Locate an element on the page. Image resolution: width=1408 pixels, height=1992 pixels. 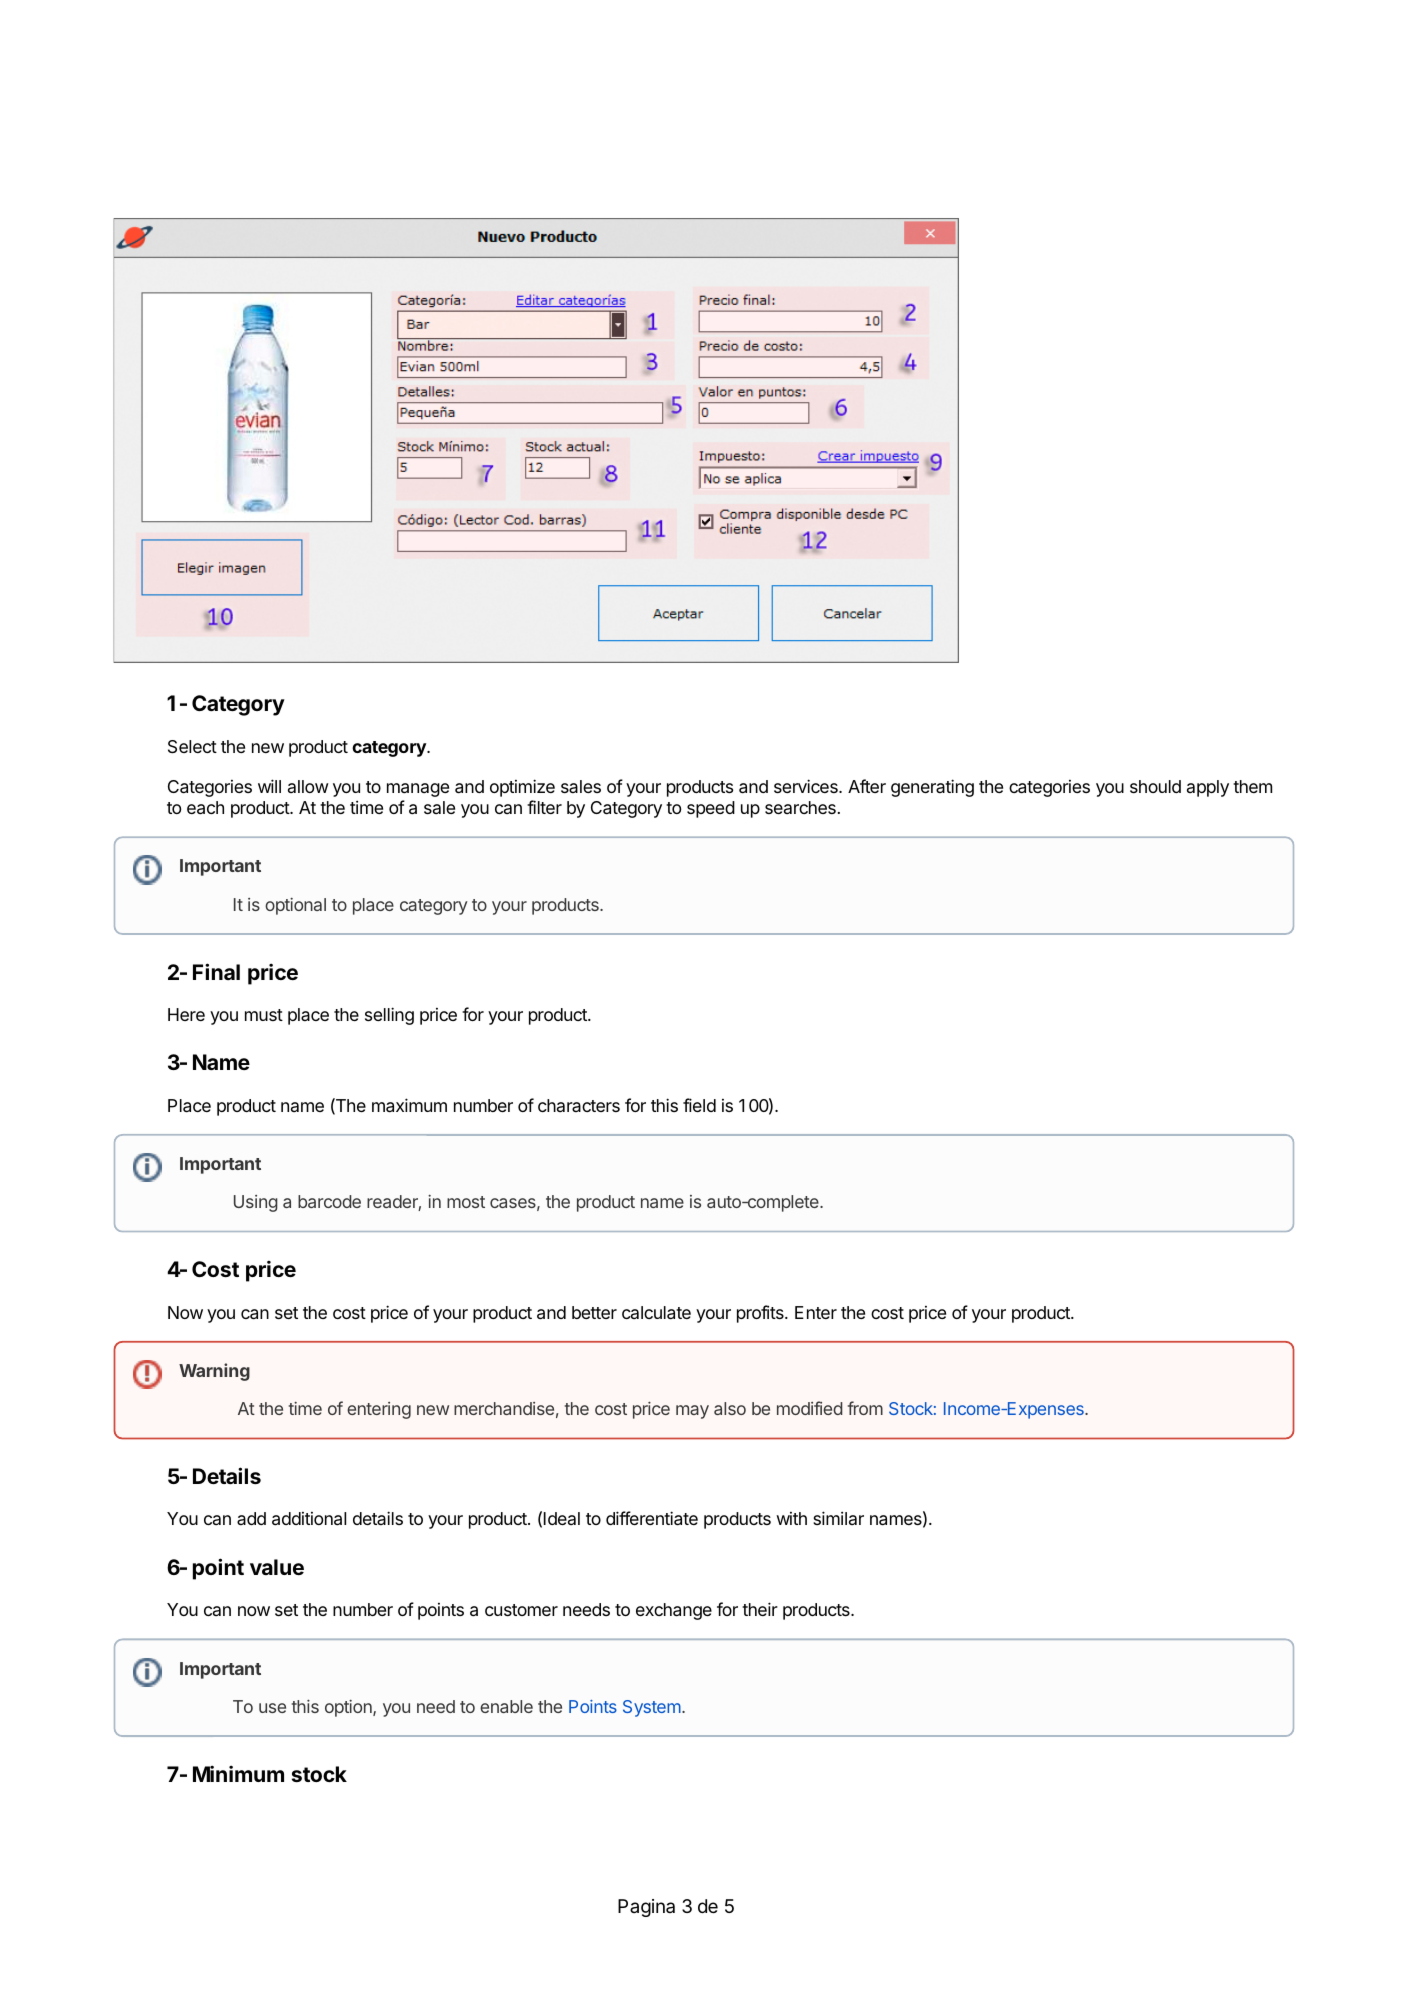
should is located at coordinates (1155, 786).
